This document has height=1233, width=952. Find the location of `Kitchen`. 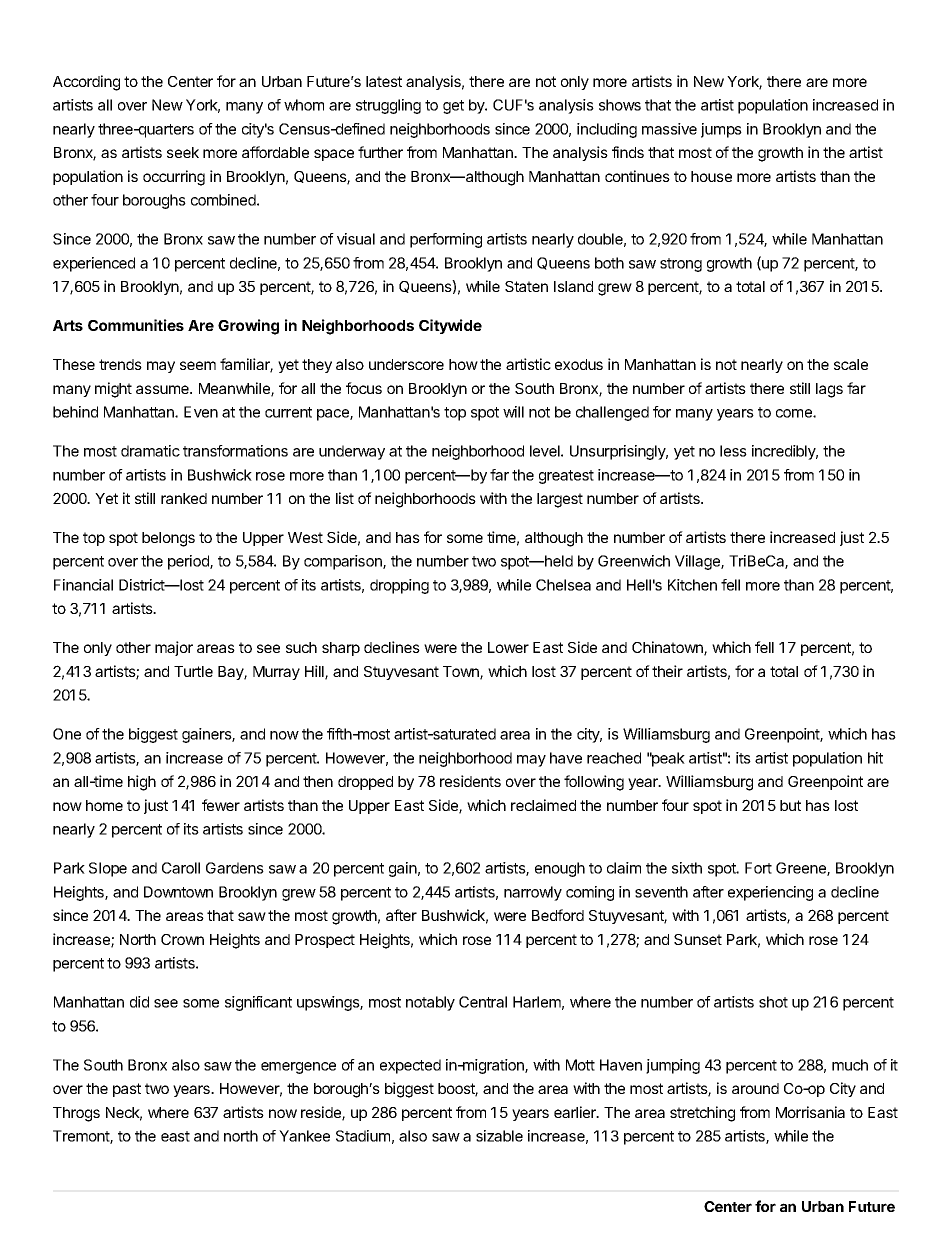

Kitchen is located at coordinates (692, 585).
